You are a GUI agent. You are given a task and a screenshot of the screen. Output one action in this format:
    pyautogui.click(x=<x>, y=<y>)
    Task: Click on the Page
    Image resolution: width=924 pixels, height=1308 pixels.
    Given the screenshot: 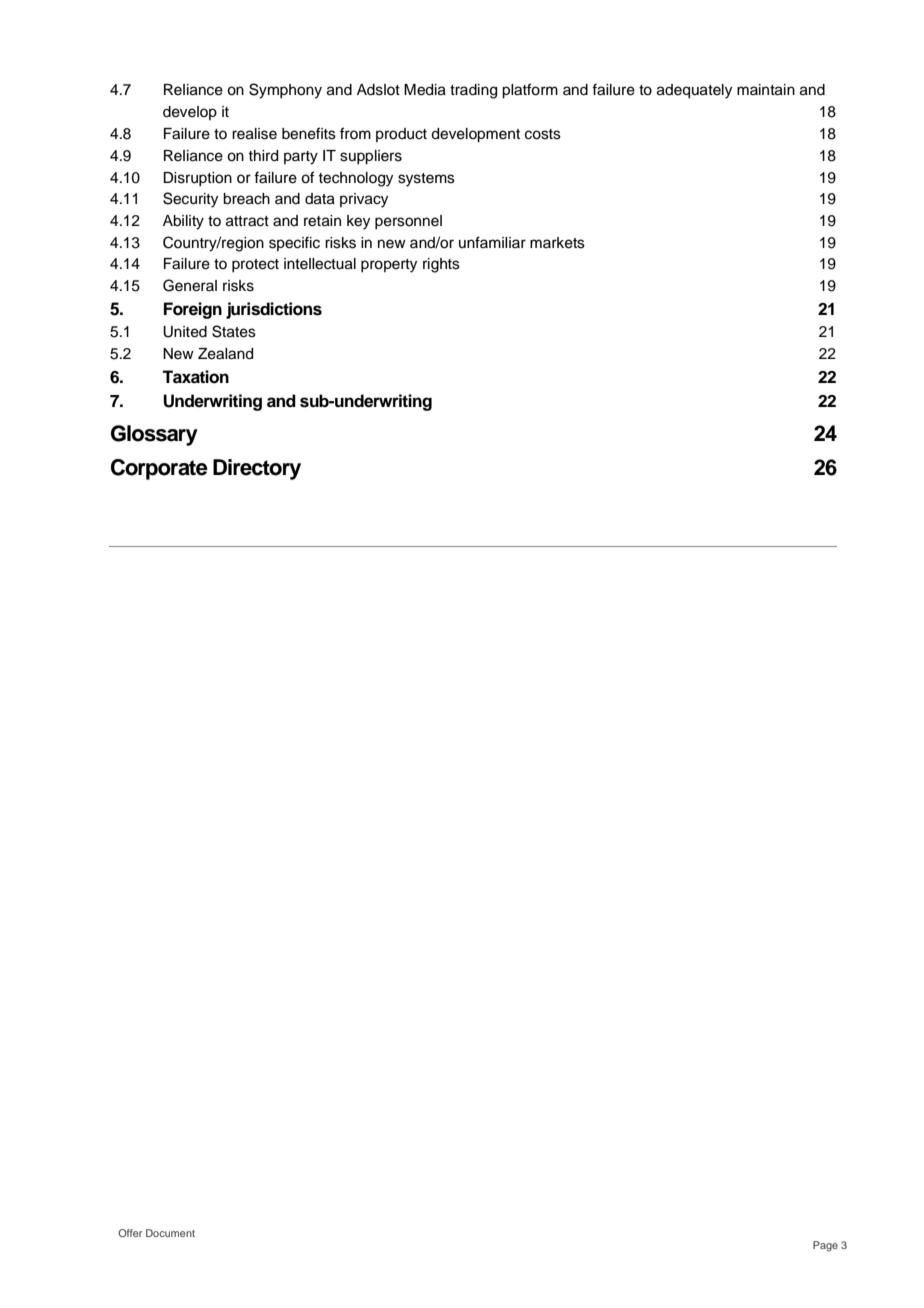 What is the action you would take?
    pyautogui.click(x=825, y=1246)
